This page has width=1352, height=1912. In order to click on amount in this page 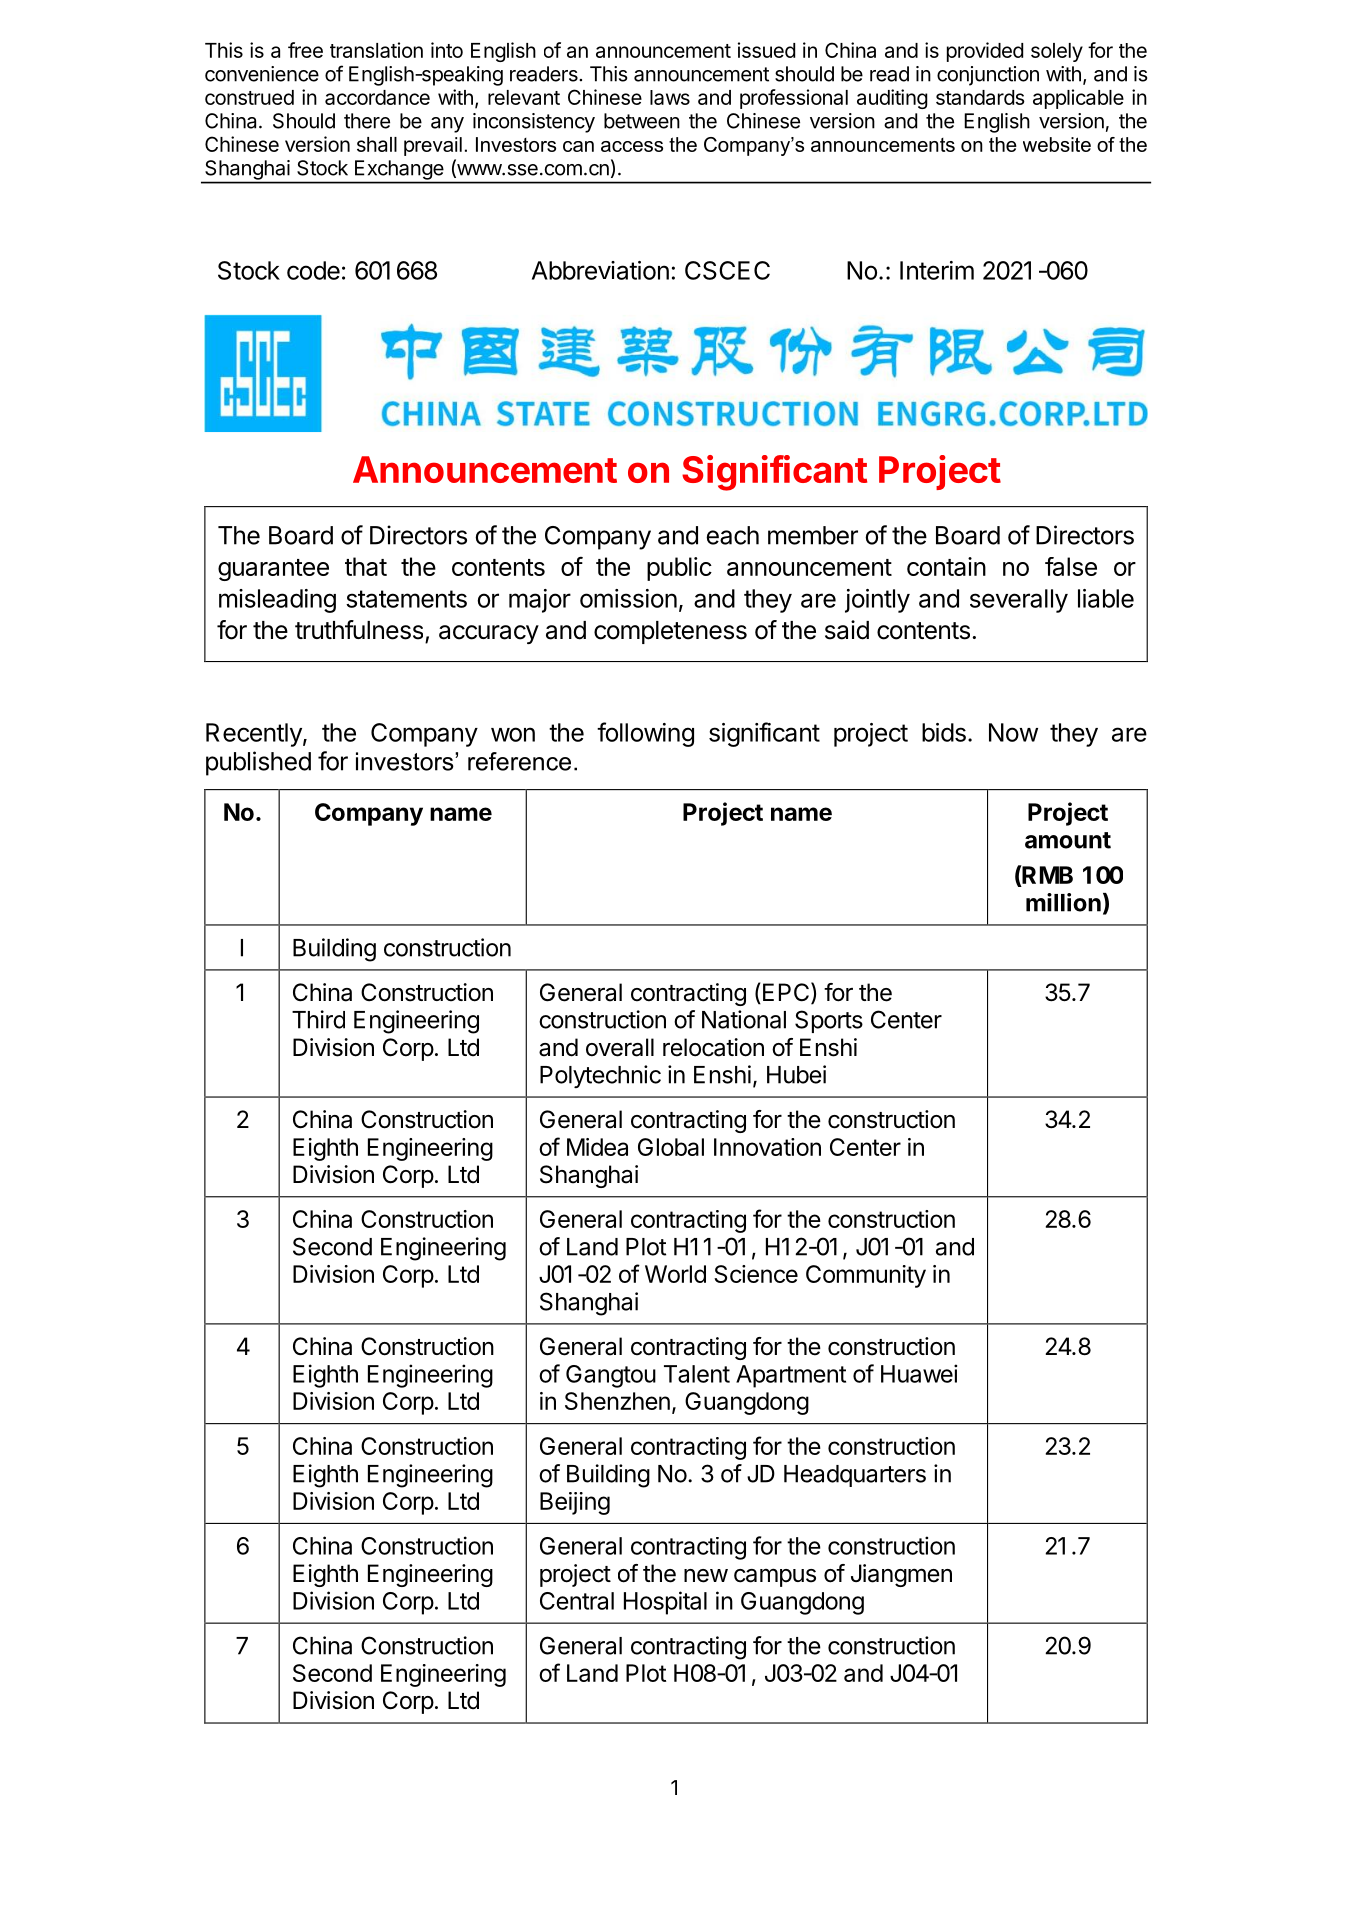, I will do `click(1068, 840)`.
